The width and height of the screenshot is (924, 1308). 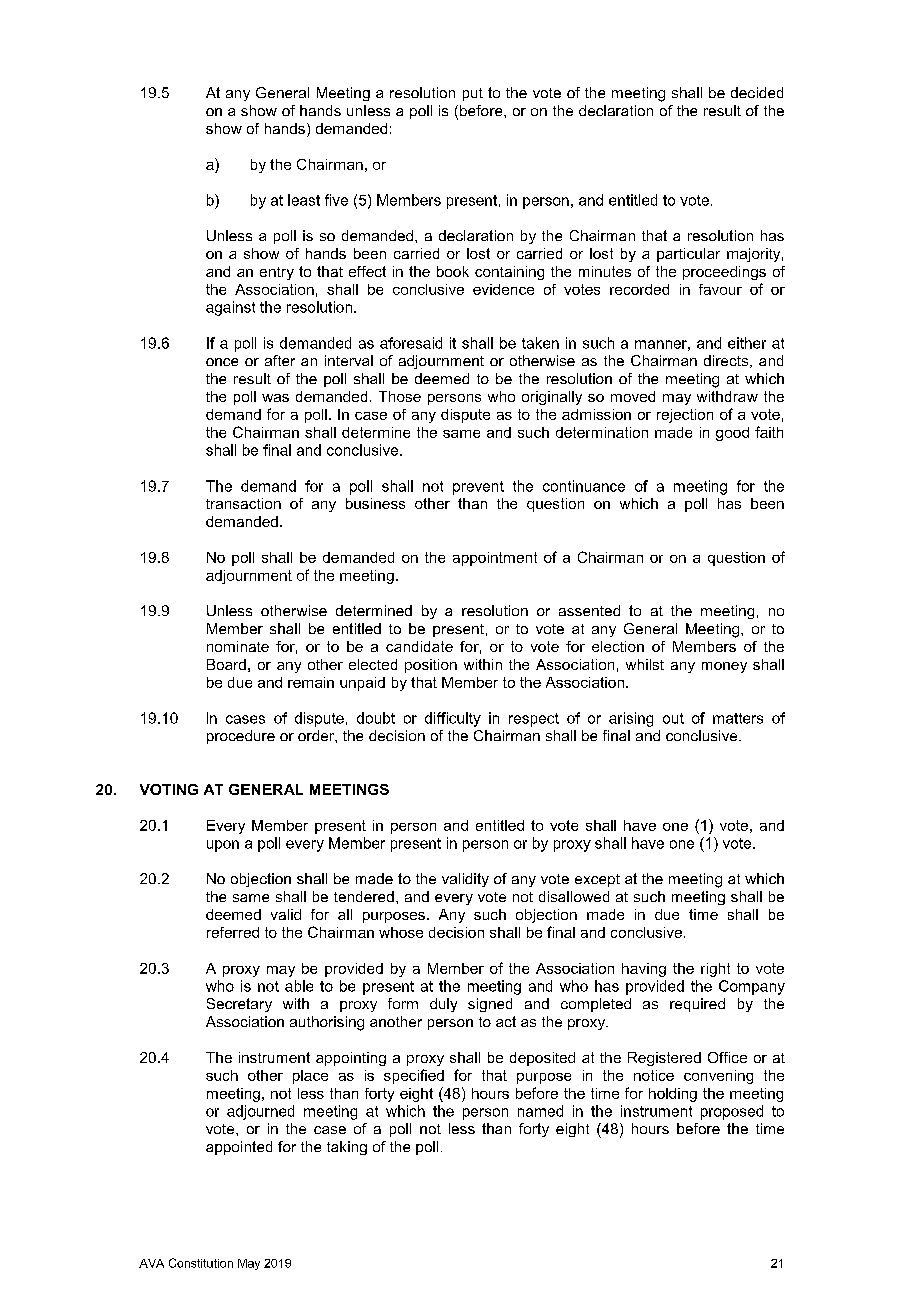 What do you see at coordinates (400, 396) in the screenshot?
I see `Those` at bounding box center [400, 396].
